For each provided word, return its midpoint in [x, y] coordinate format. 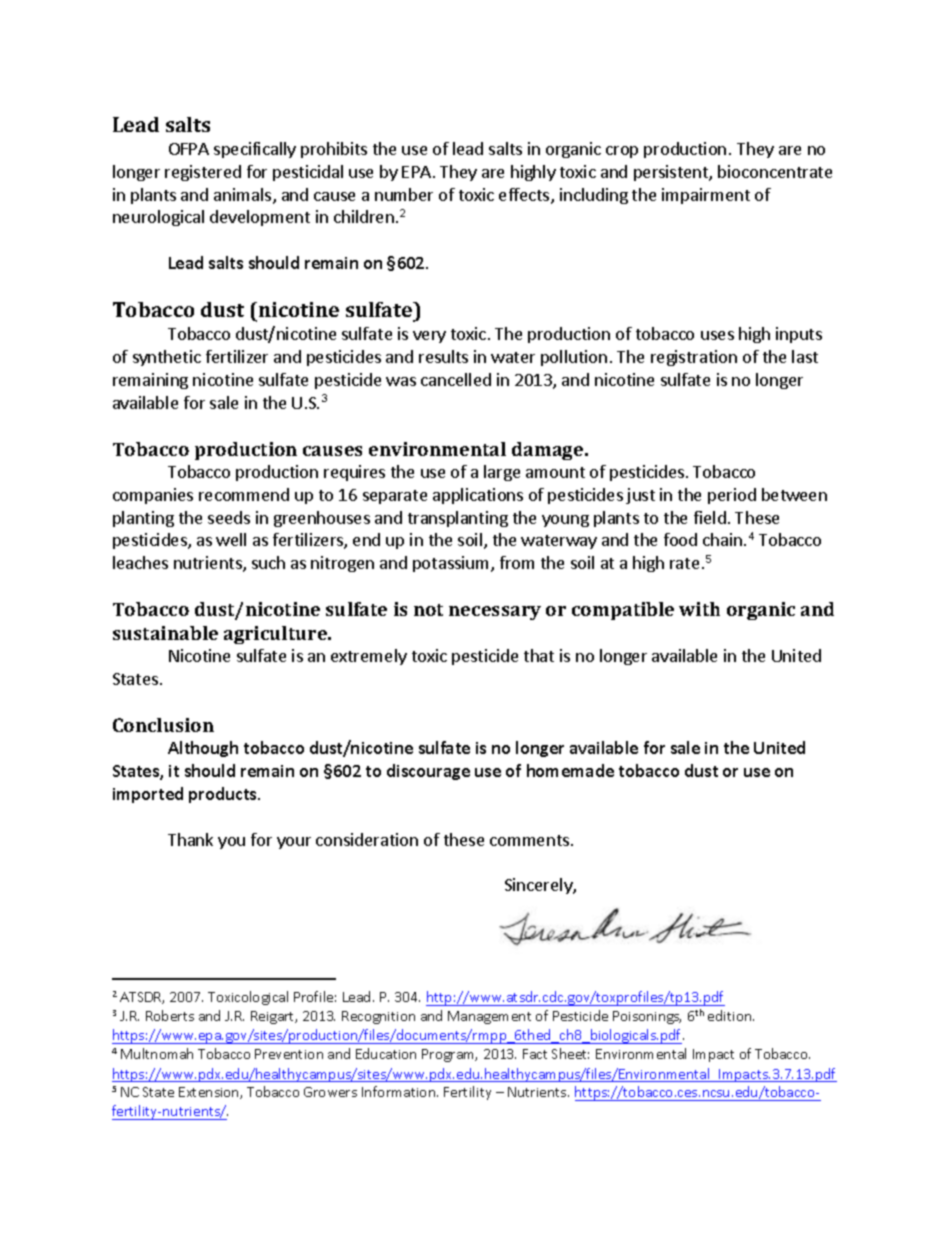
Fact [535, 1054]
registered [203, 173]
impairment [706, 196]
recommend [244, 494]
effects [525, 196]
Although [203, 749]
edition [731, 1015]
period [732, 496]
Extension [210, 1093]
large [502, 473]
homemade [570, 770]
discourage [428, 772]
